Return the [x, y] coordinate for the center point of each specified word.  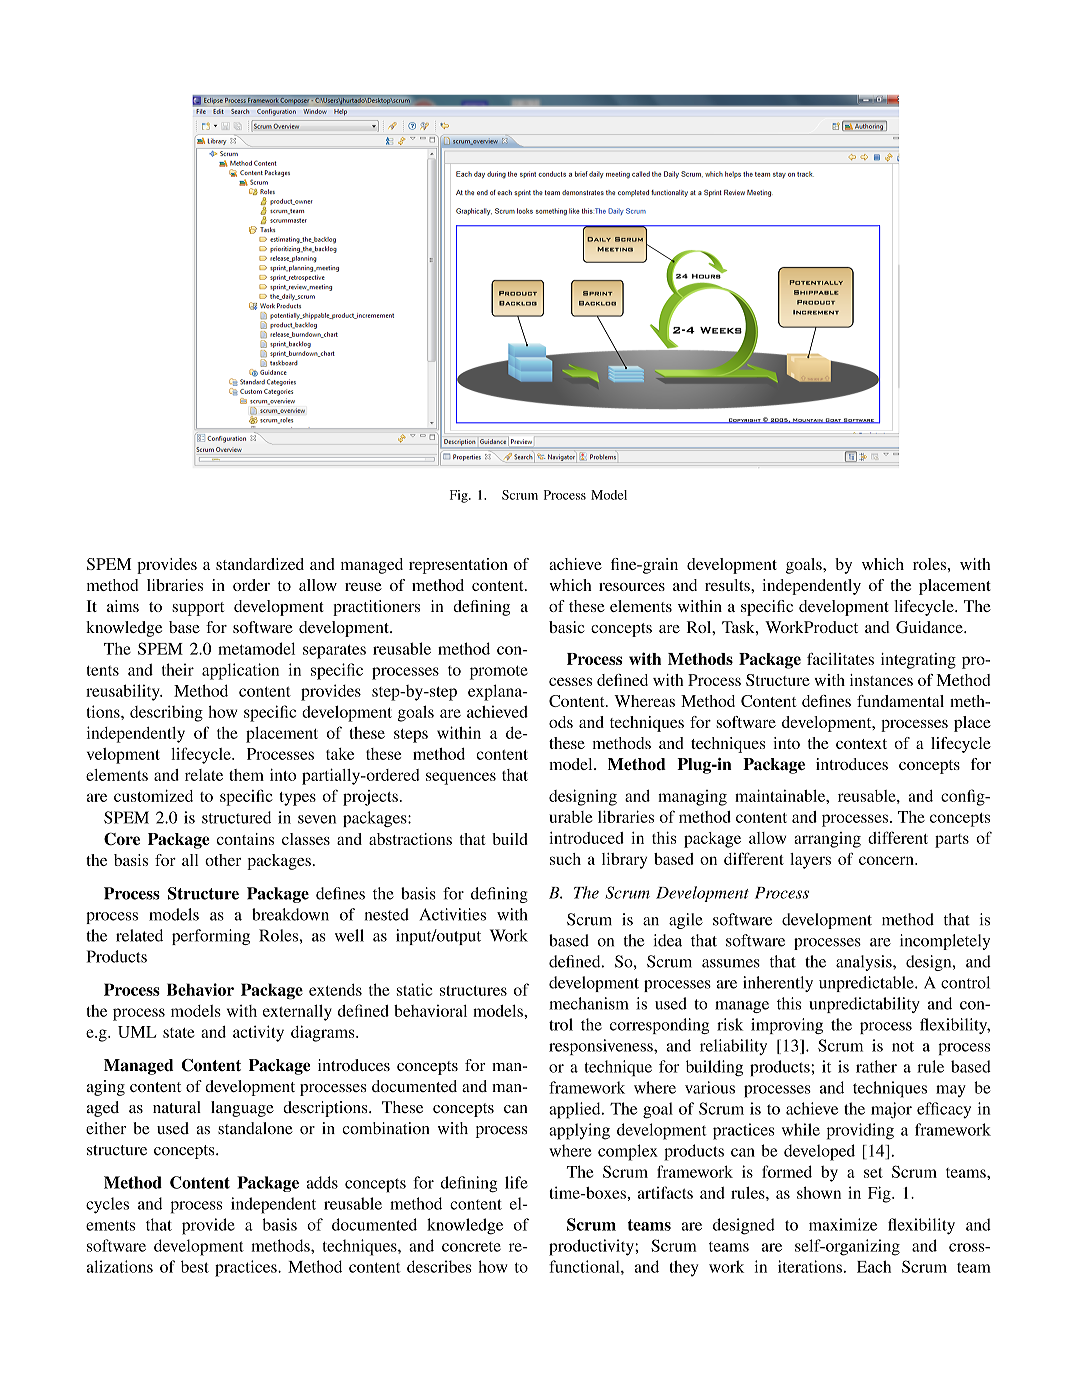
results [728, 585]
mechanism [589, 1003]
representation [458, 566]
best [195, 1266]
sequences [461, 778]
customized [153, 796]
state [179, 1033]
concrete [471, 1247]
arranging [827, 840]
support [198, 609]
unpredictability [864, 1005]
